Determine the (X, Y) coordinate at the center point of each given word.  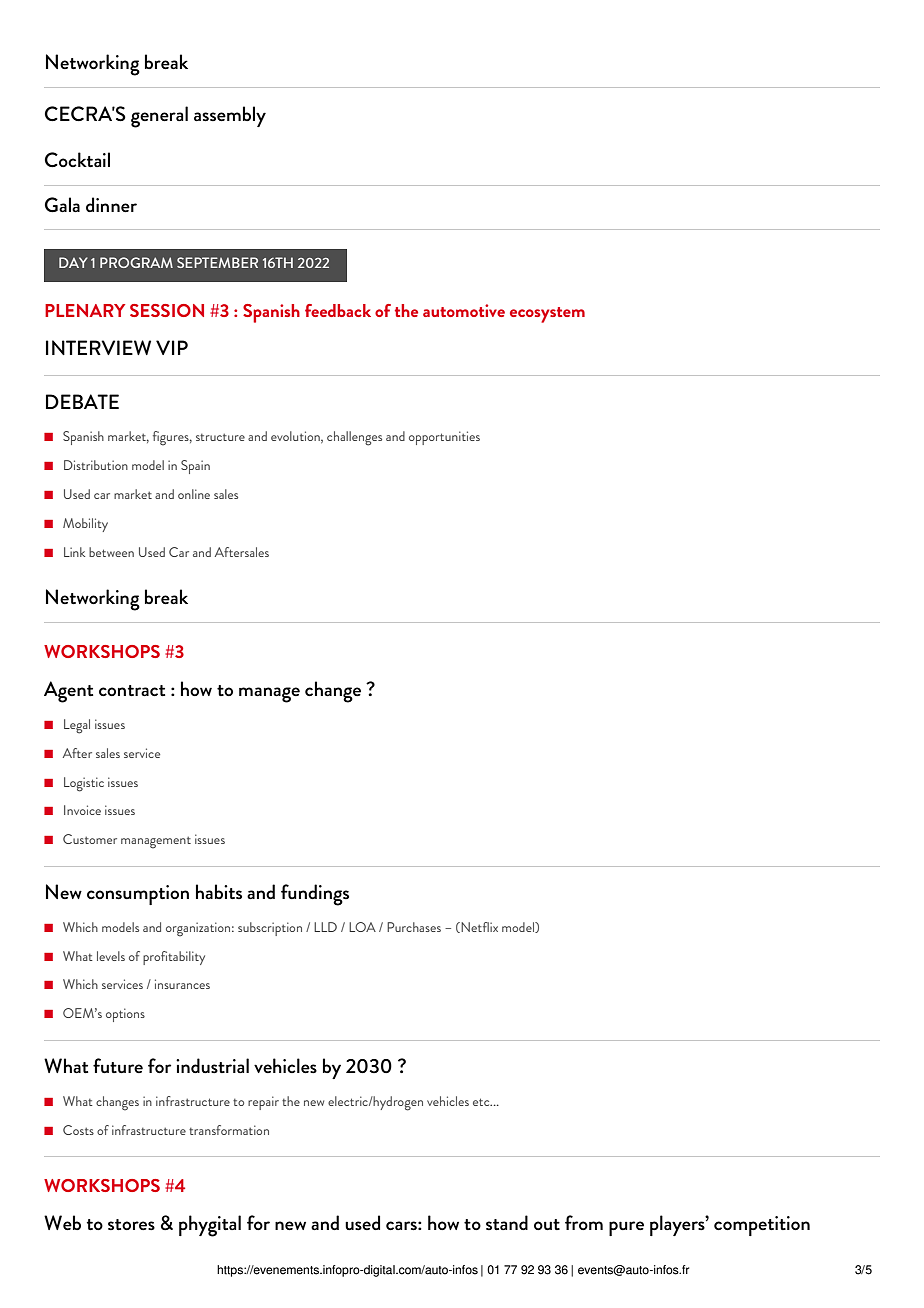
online (194, 494)
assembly (230, 116)
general (159, 117)
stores (131, 1225)
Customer (90, 839)
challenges (354, 438)
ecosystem (547, 315)
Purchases (414, 927)
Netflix (478, 927)
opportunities (444, 438)
